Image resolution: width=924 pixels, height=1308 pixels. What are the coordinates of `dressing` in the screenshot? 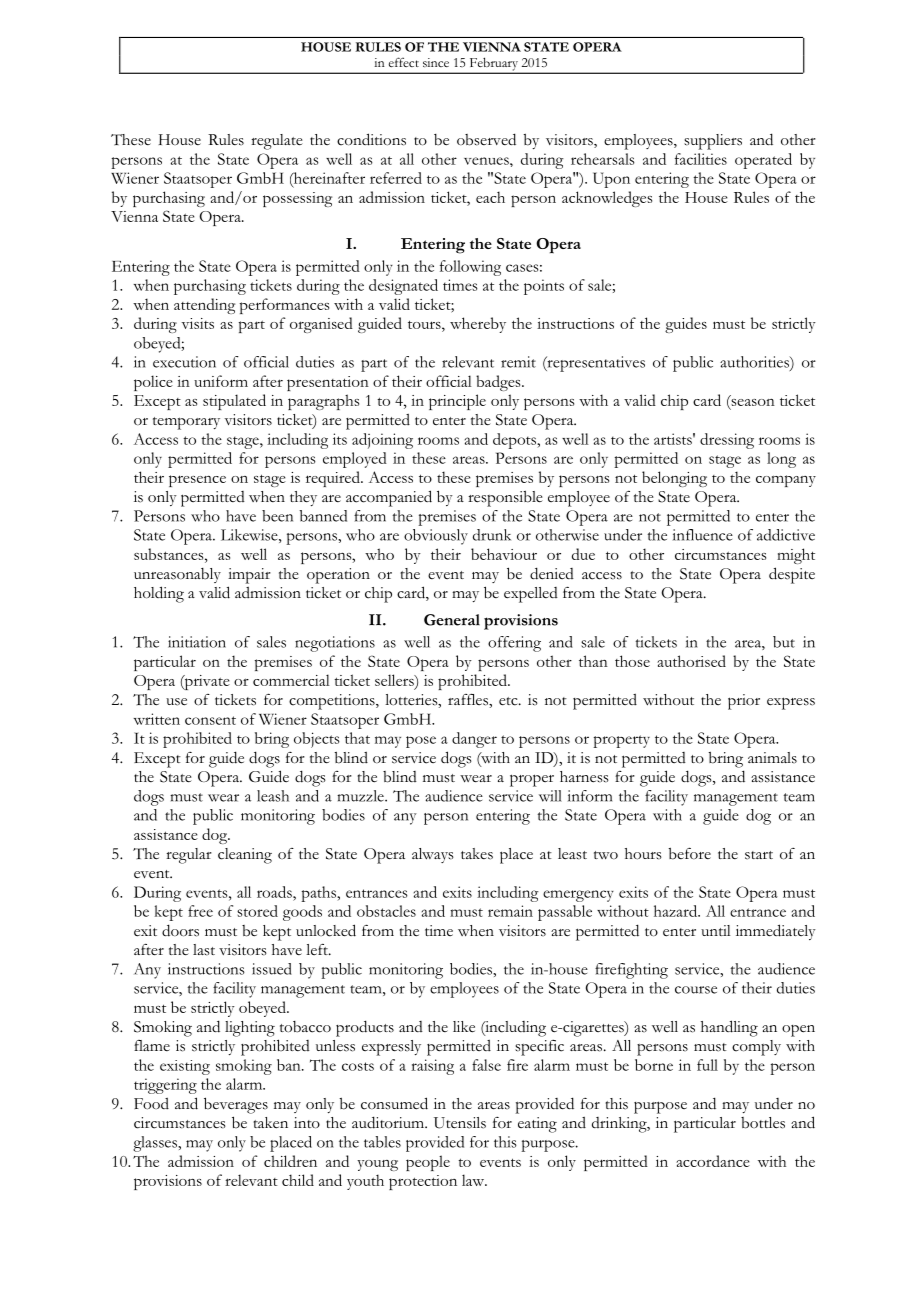 It's located at (727, 441).
